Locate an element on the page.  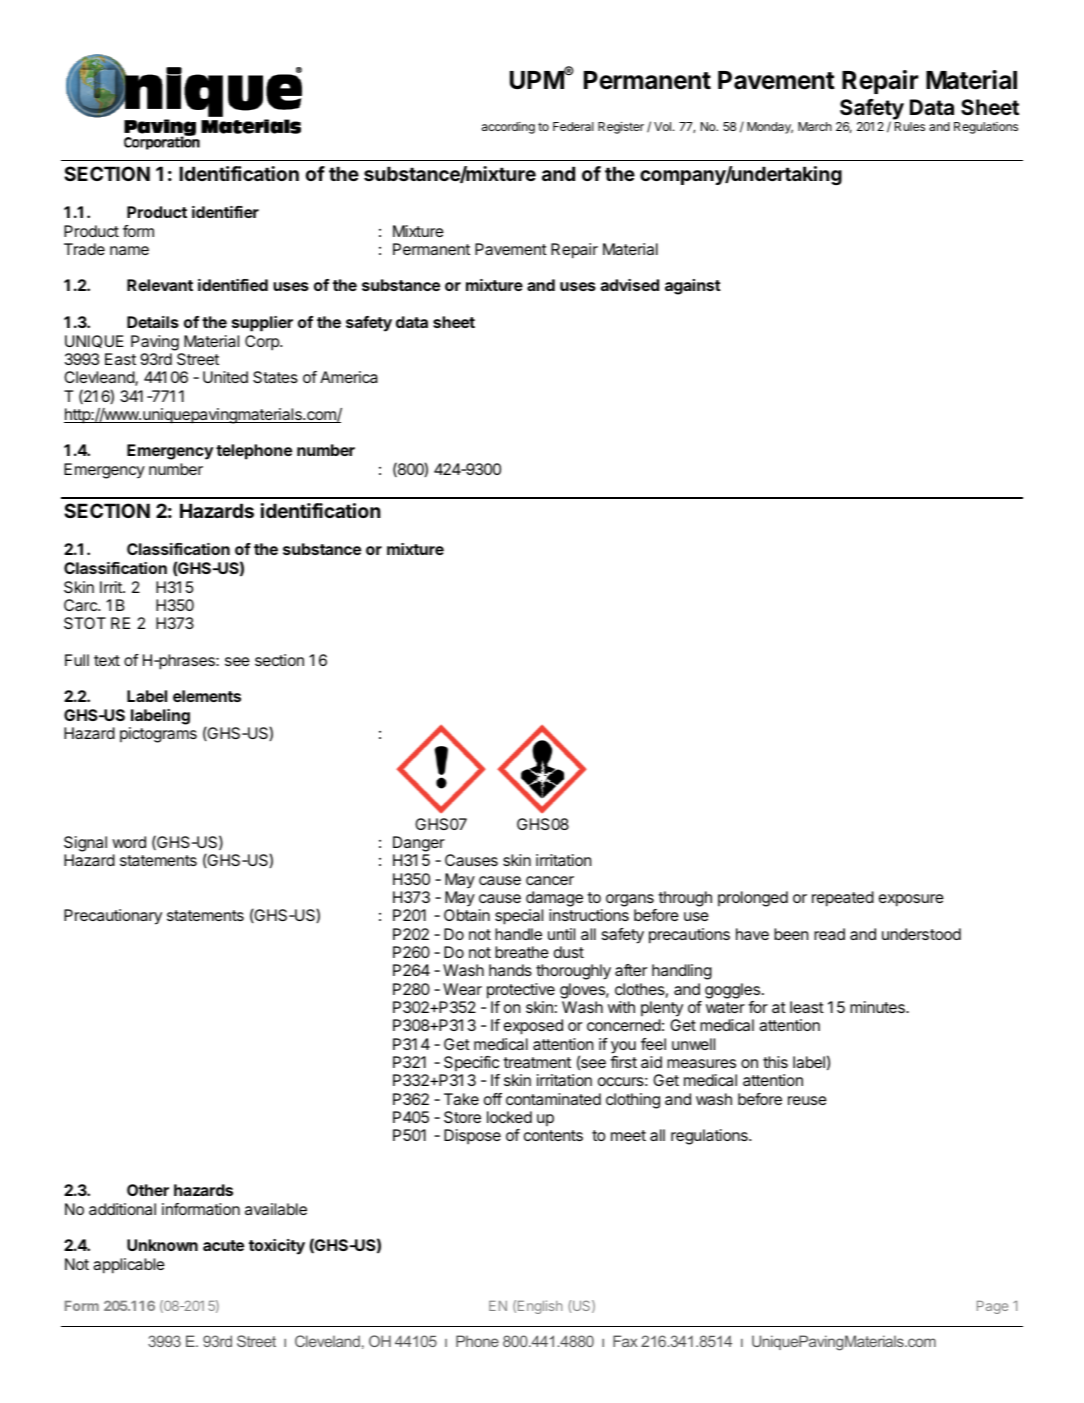
exposed is located at coordinates (533, 1027).
